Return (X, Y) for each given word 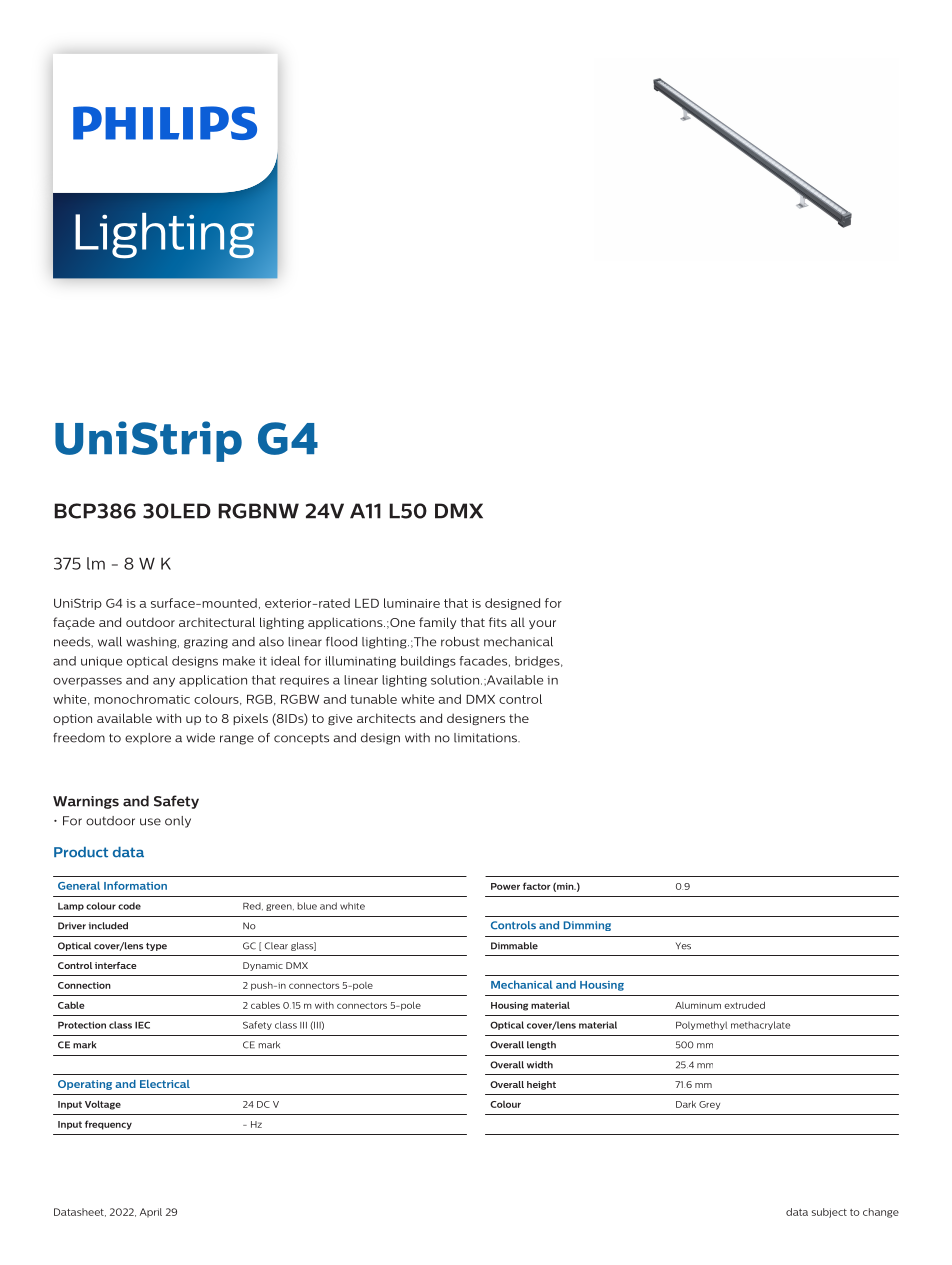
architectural (217, 622)
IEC (142, 1025)
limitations (486, 738)
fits (498, 622)
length (541, 1045)
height (541, 1085)
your (542, 624)
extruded (744, 1005)
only (178, 822)
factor (537, 886)
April (151, 1212)
